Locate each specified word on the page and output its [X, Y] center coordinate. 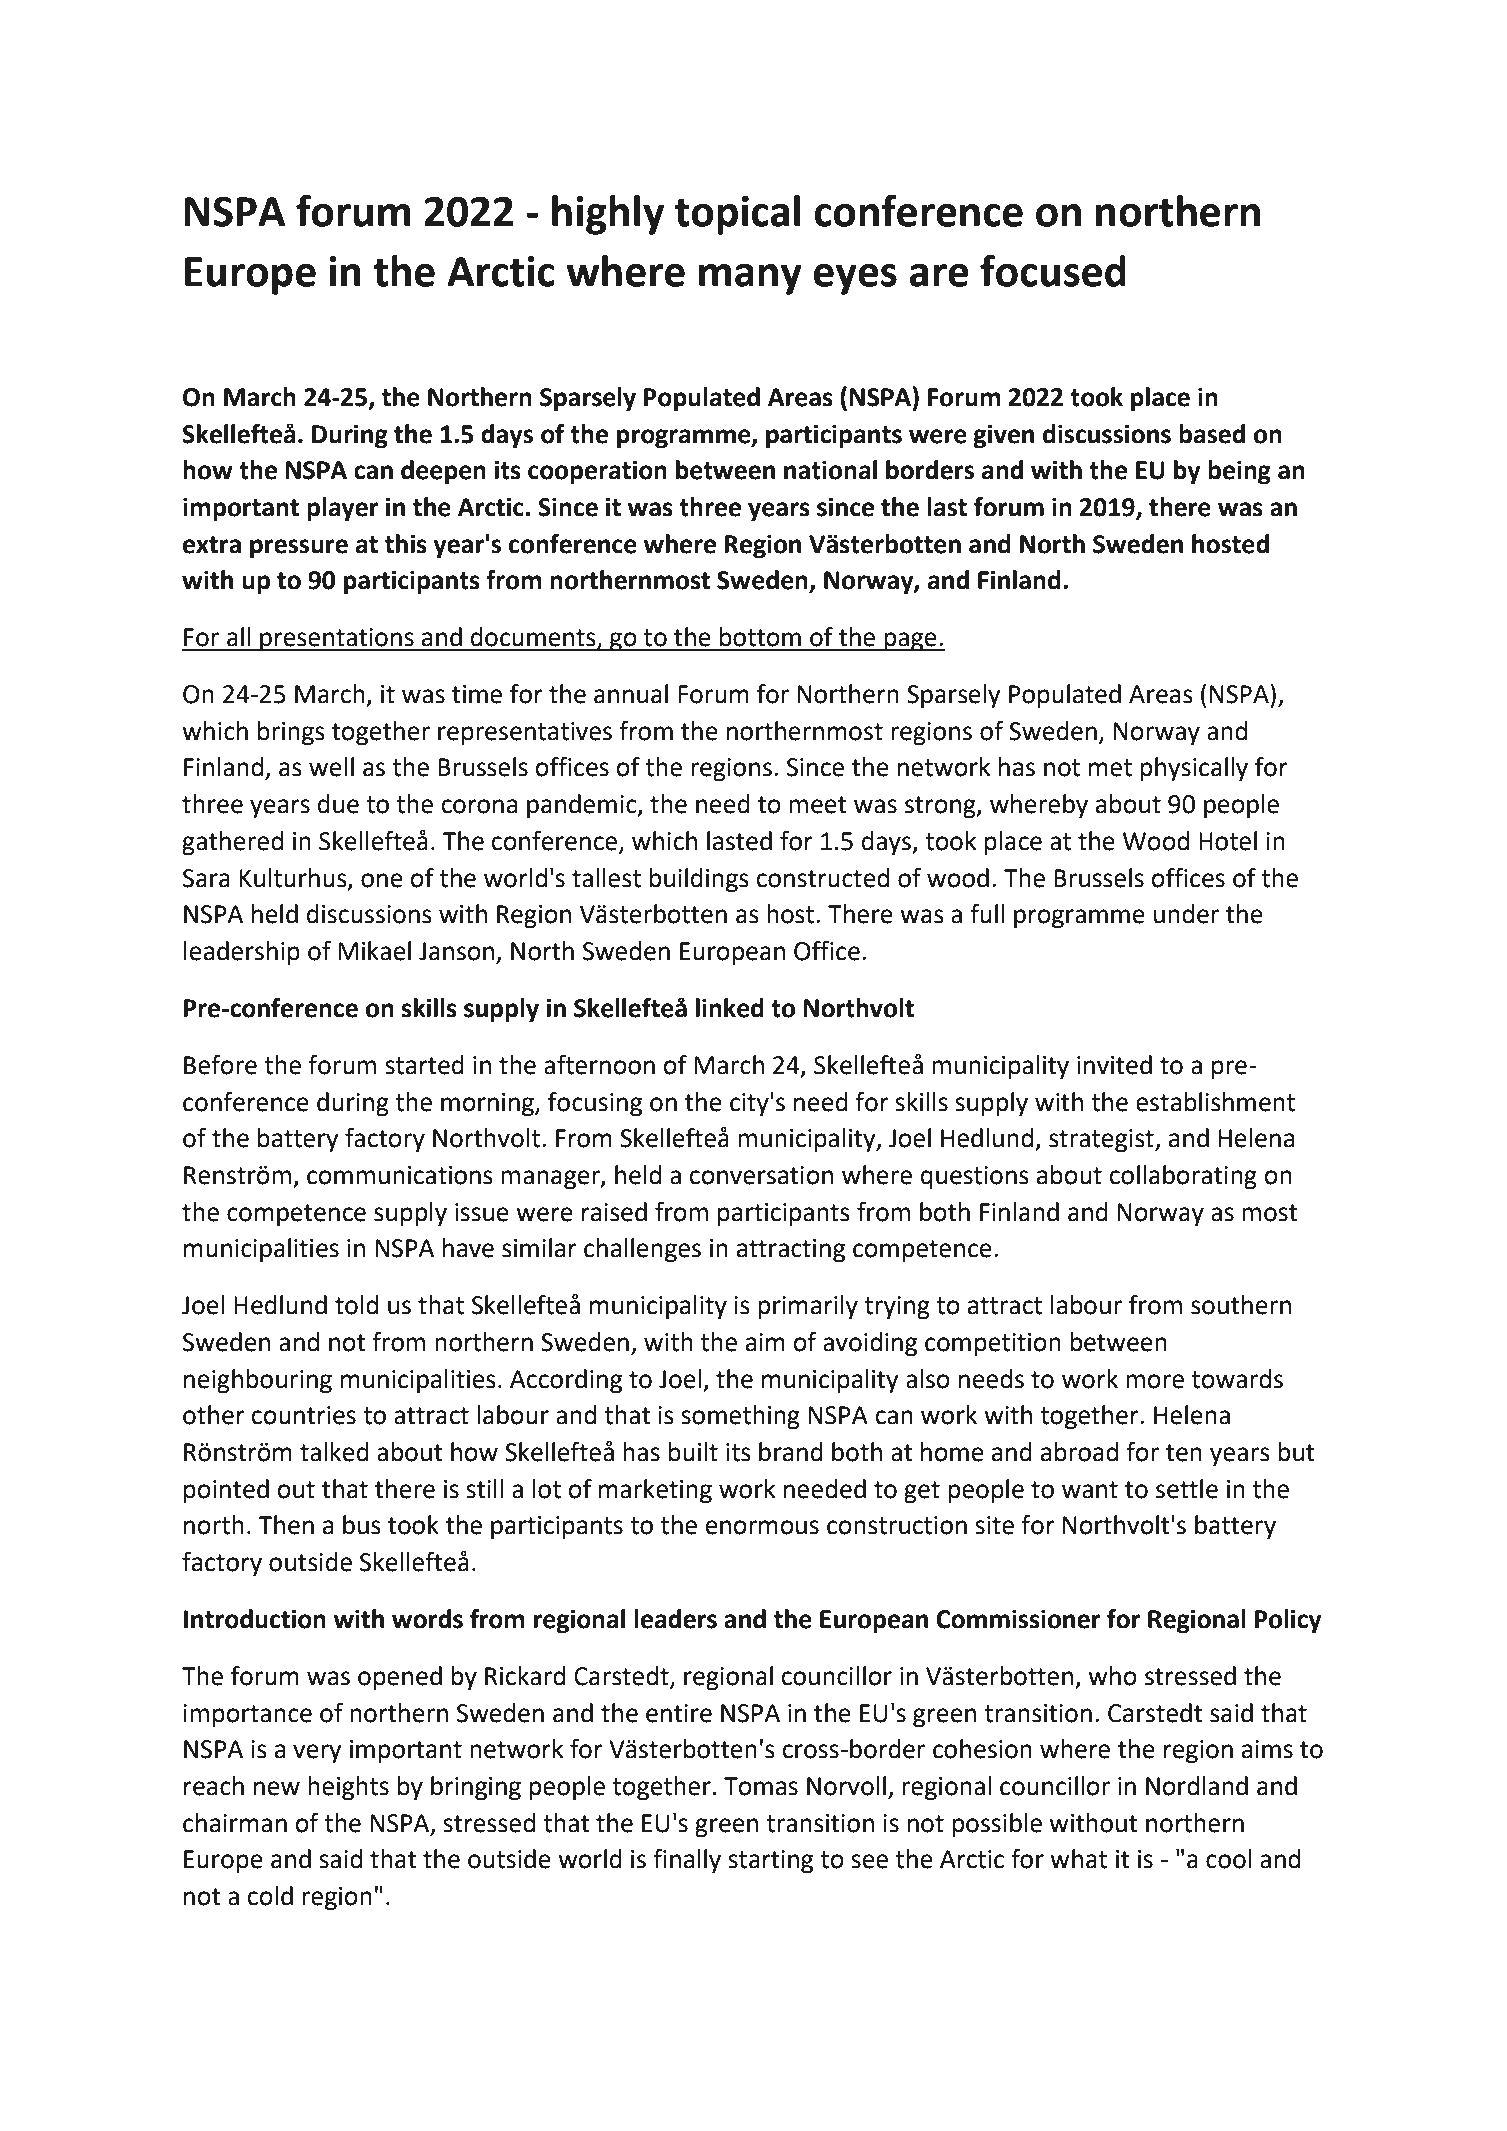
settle [1187, 1489]
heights [348, 1788]
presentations [337, 640]
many [750, 279]
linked [730, 1008]
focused [1053, 270]
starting [770, 1862]
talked [334, 1452]
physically [1194, 769]
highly [608, 215]
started [424, 1065]
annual [631, 694]
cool [1228, 1859]
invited [1114, 1065]
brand [791, 1452]
